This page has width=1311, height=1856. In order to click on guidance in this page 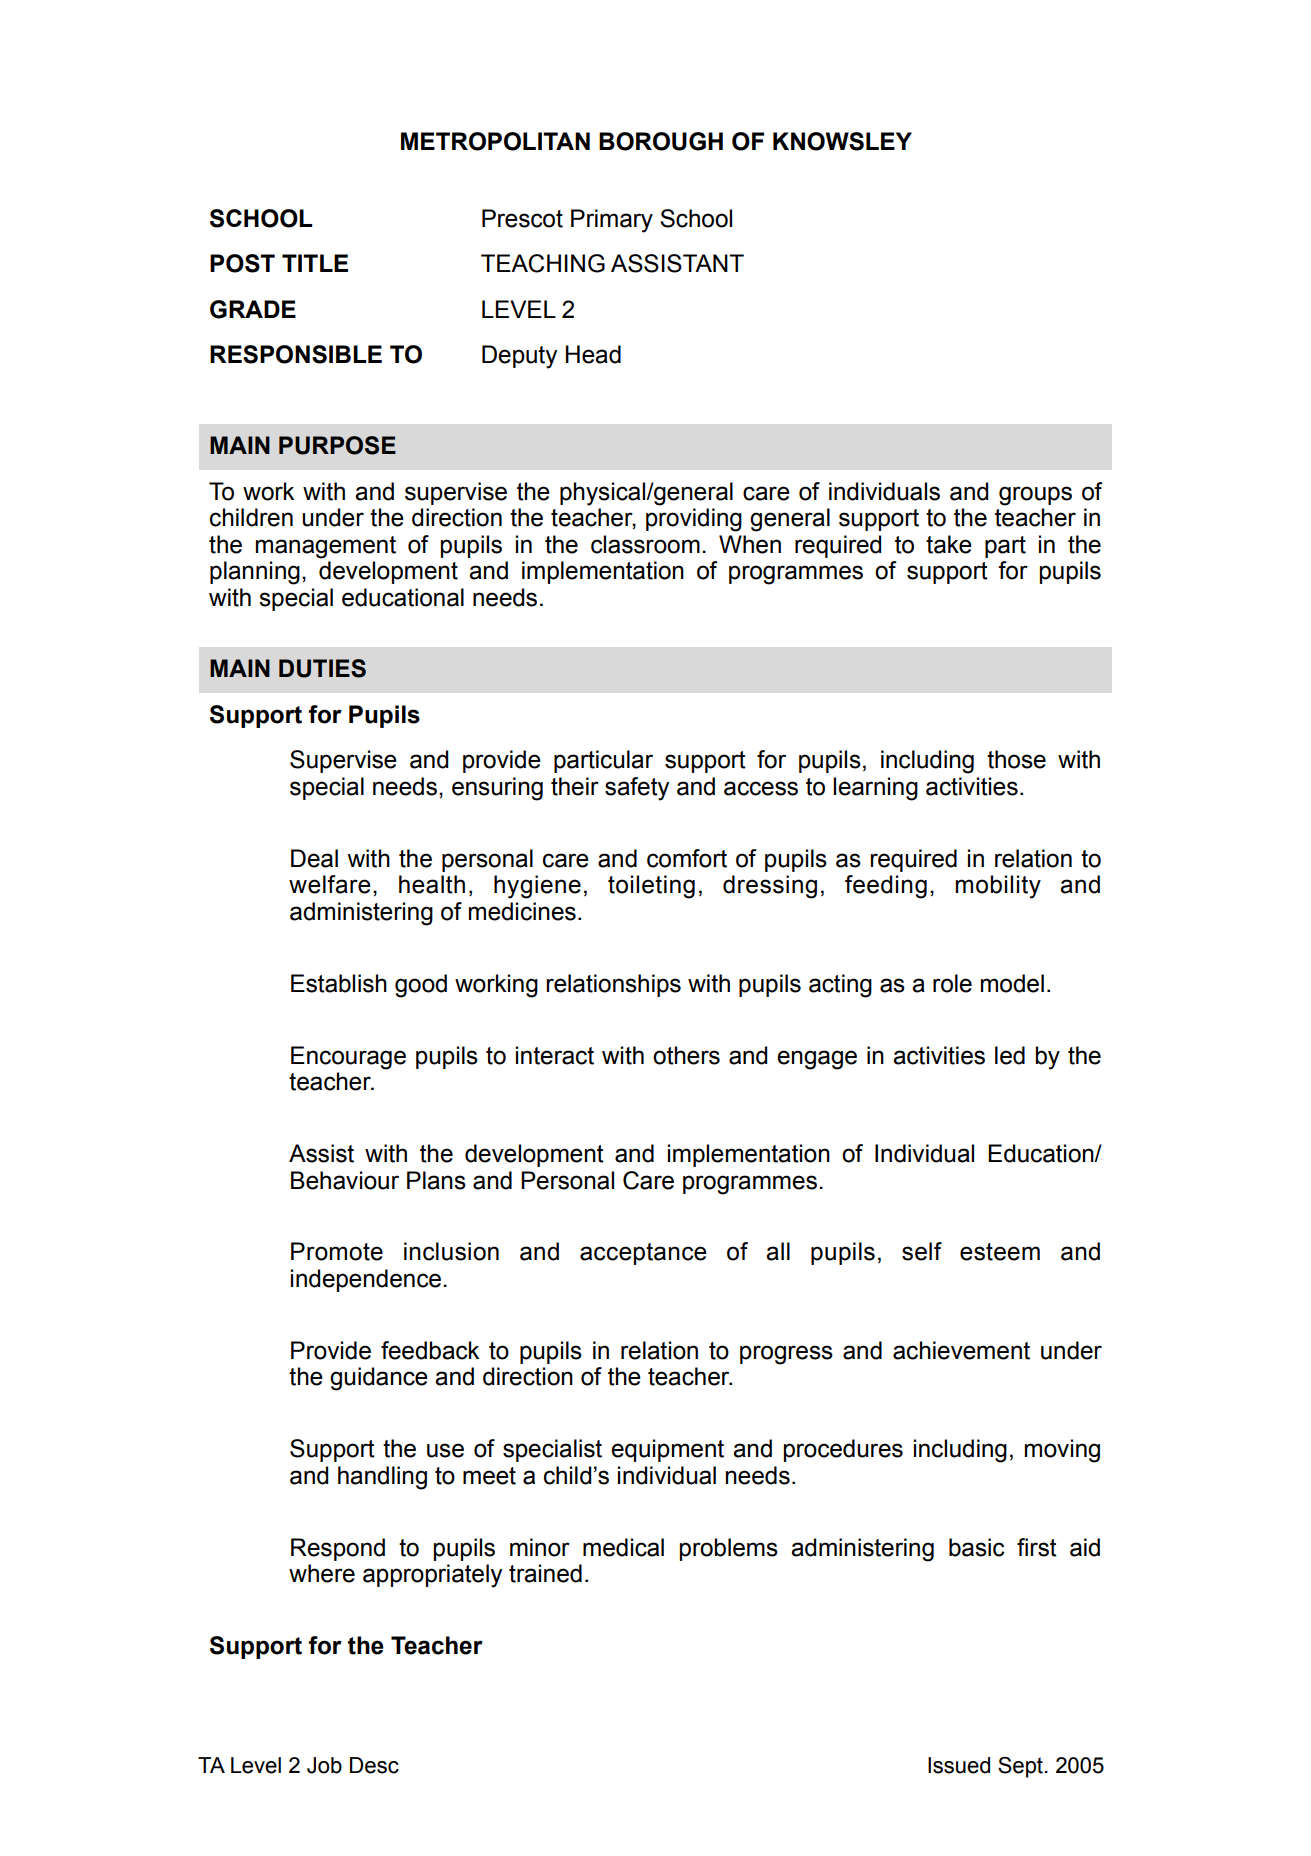, I will do `click(379, 1379)`.
